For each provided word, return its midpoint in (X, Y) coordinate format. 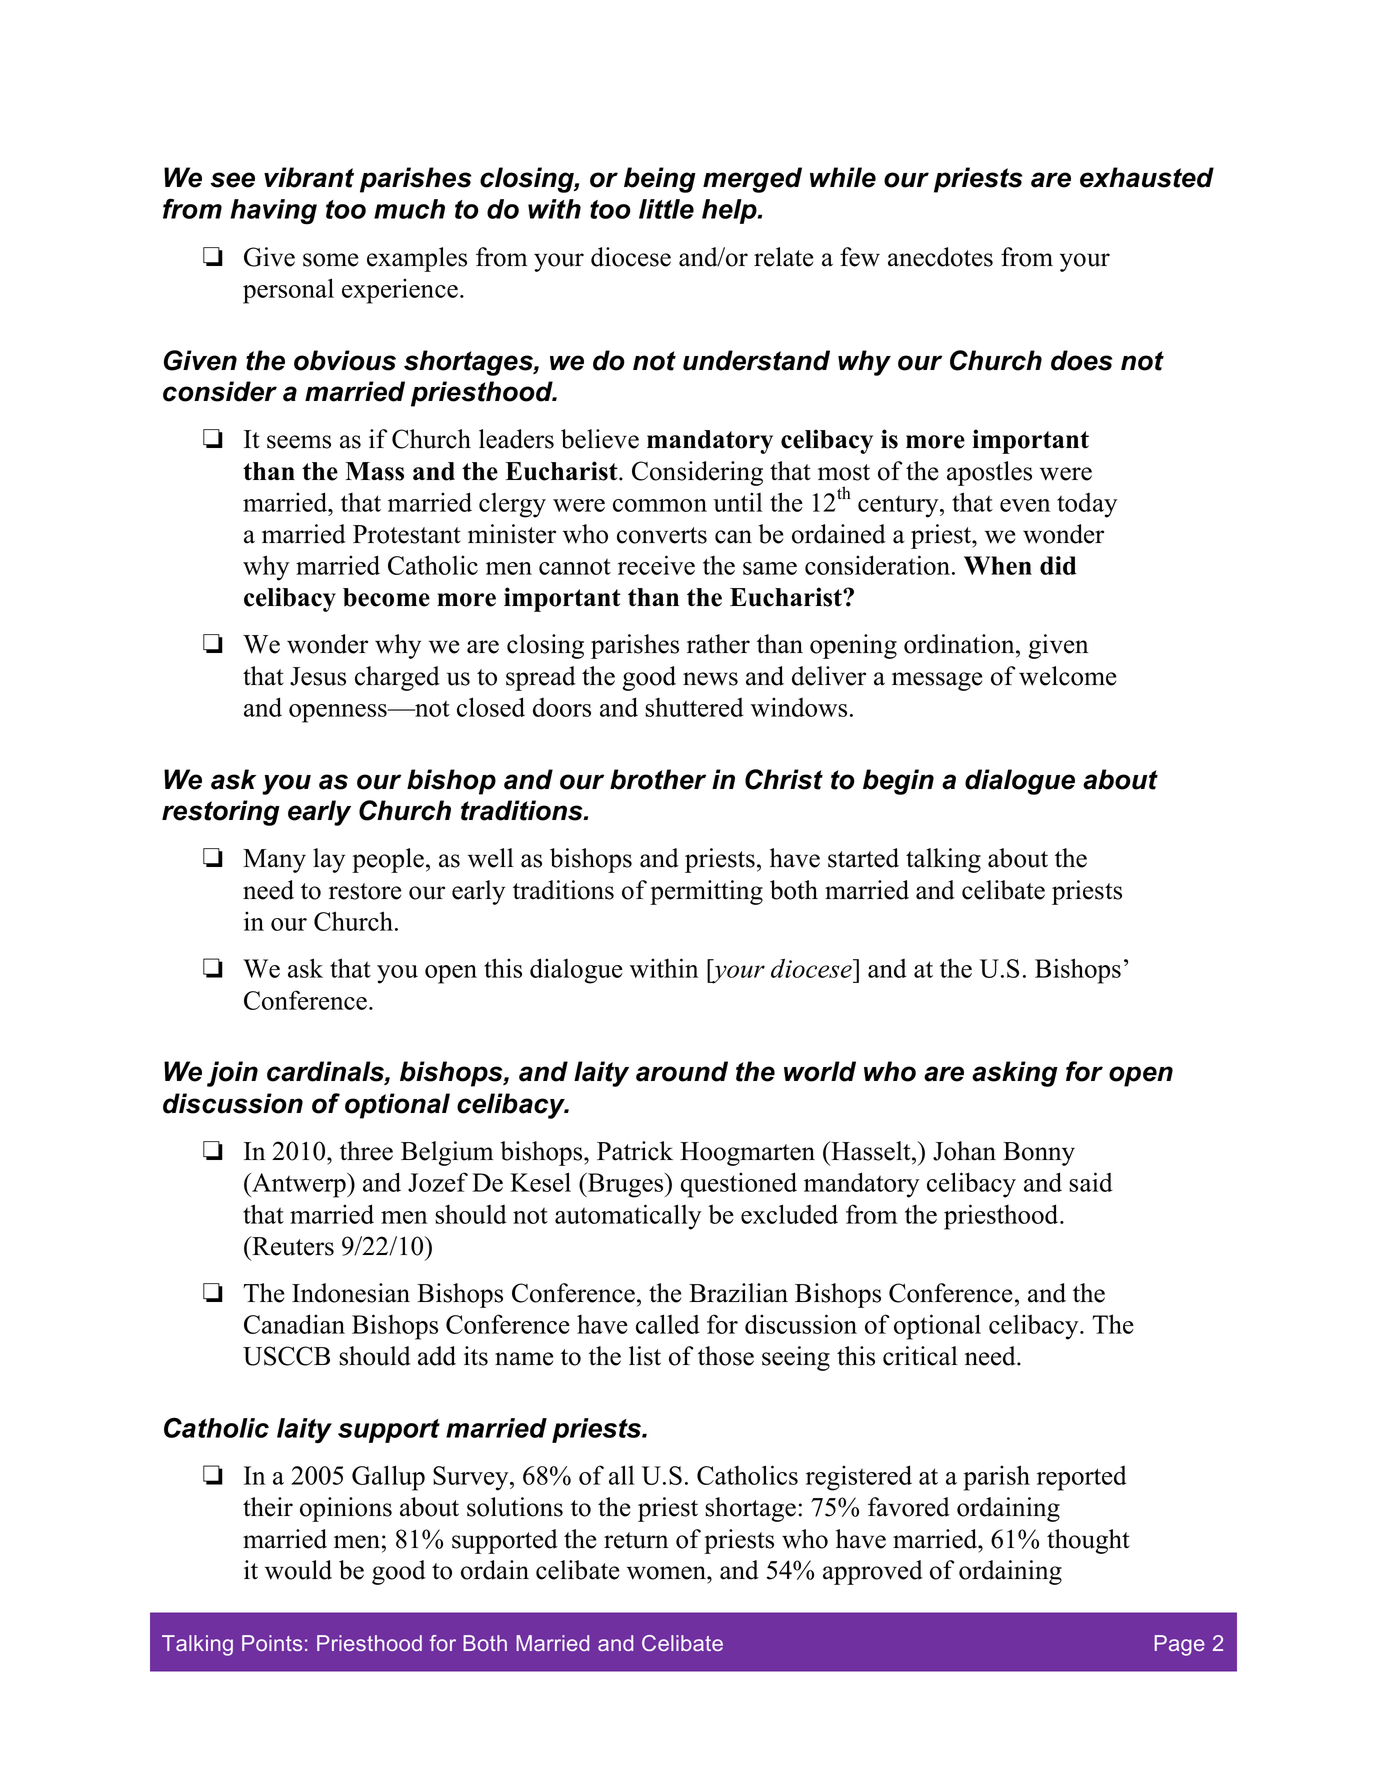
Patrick (635, 1151)
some (331, 260)
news (710, 679)
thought (1088, 1541)
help (730, 211)
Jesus (318, 676)
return (636, 1540)
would (298, 1570)
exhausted (1147, 177)
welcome (1068, 676)
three (366, 1151)
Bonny (1039, 1154)
